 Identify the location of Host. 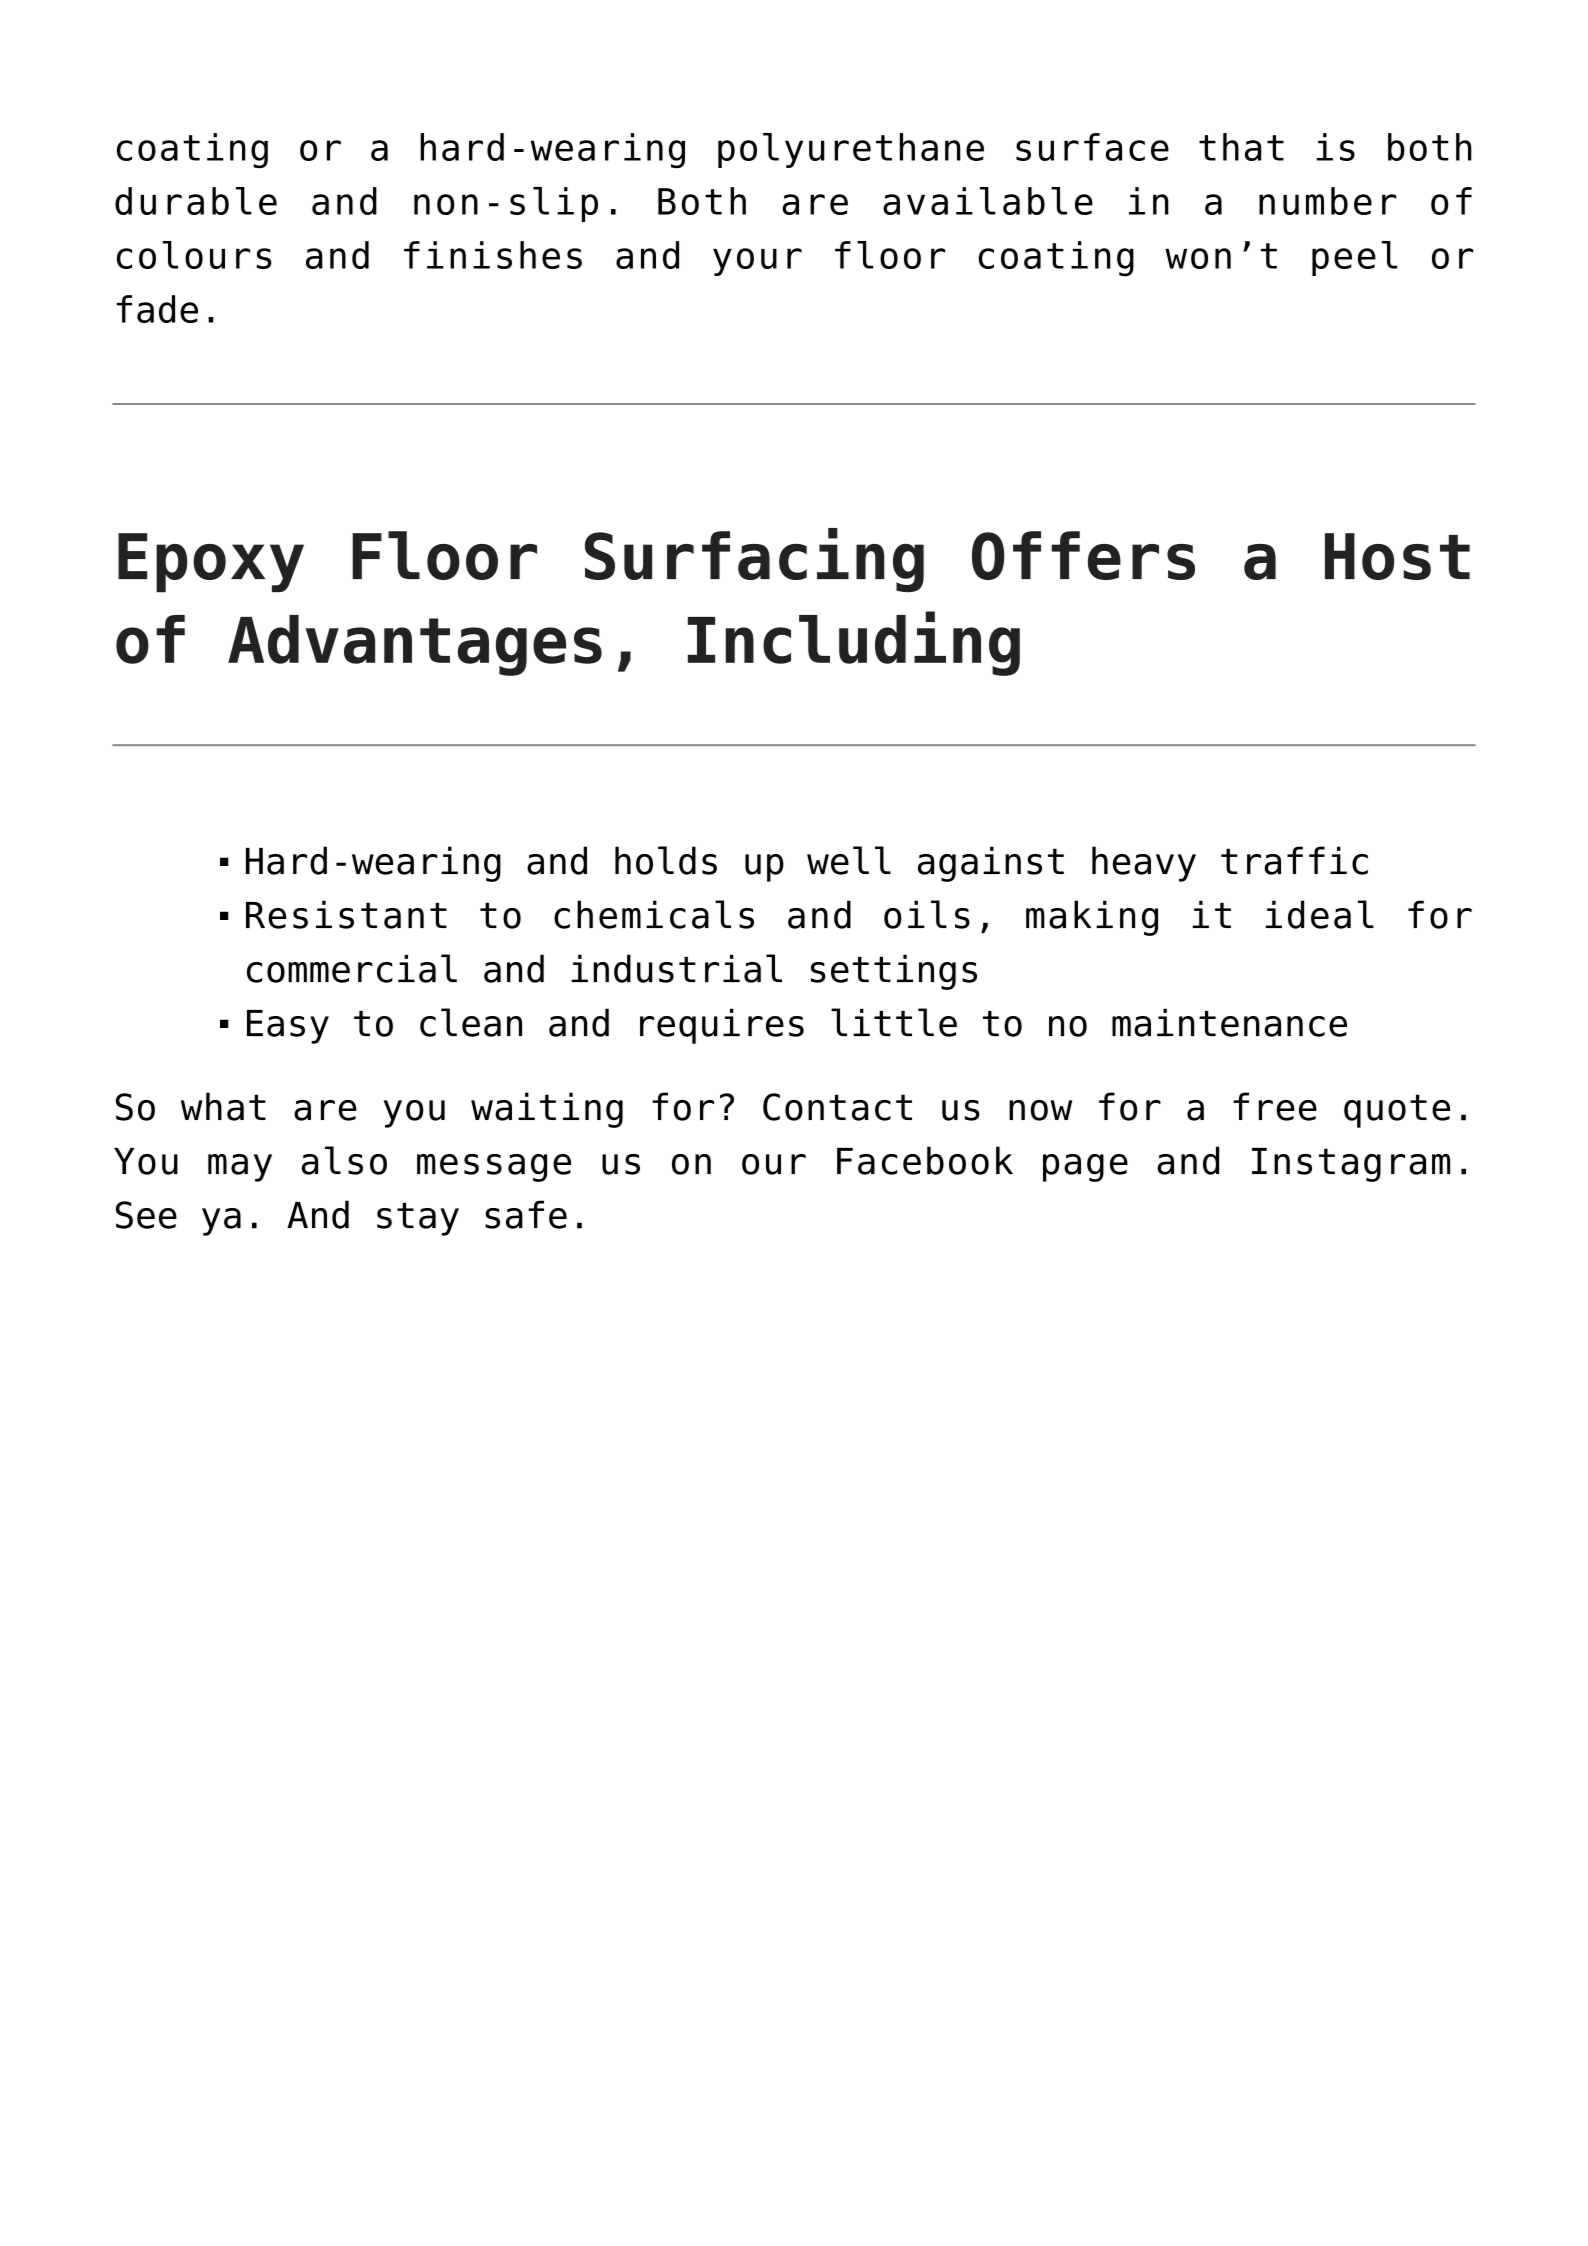
(1397, 556).
